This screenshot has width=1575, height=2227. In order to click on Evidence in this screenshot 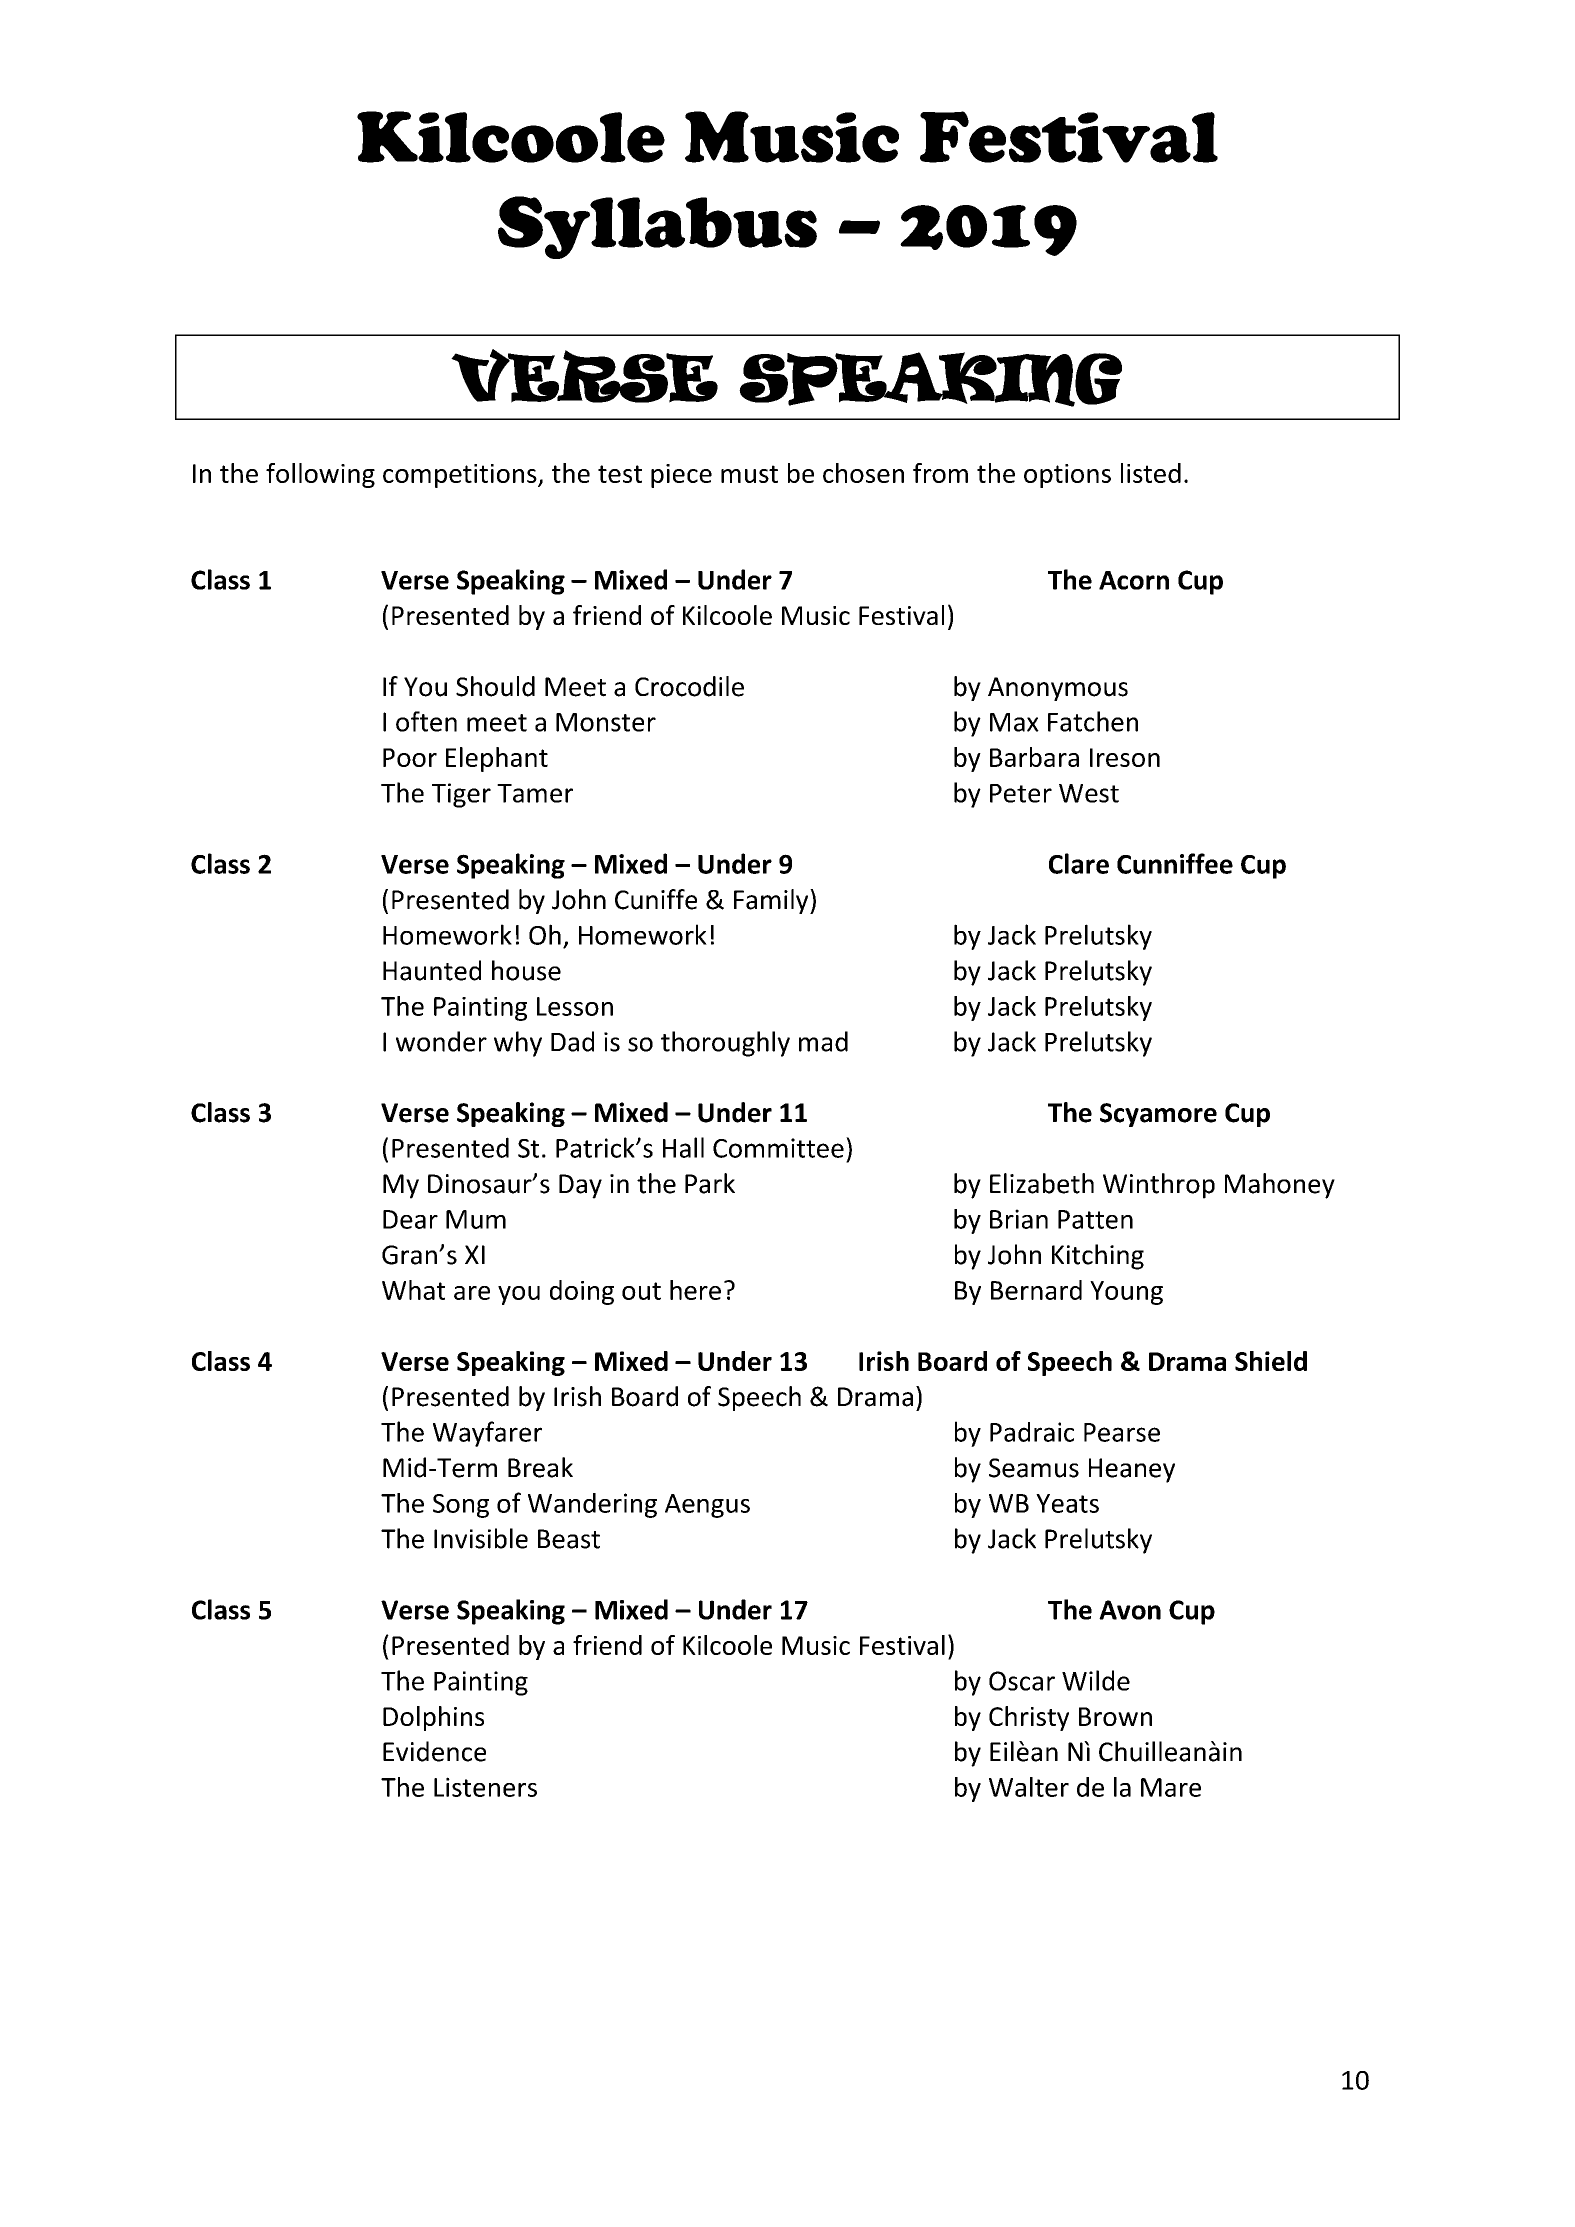, I will do `click(434, 1751)`.
